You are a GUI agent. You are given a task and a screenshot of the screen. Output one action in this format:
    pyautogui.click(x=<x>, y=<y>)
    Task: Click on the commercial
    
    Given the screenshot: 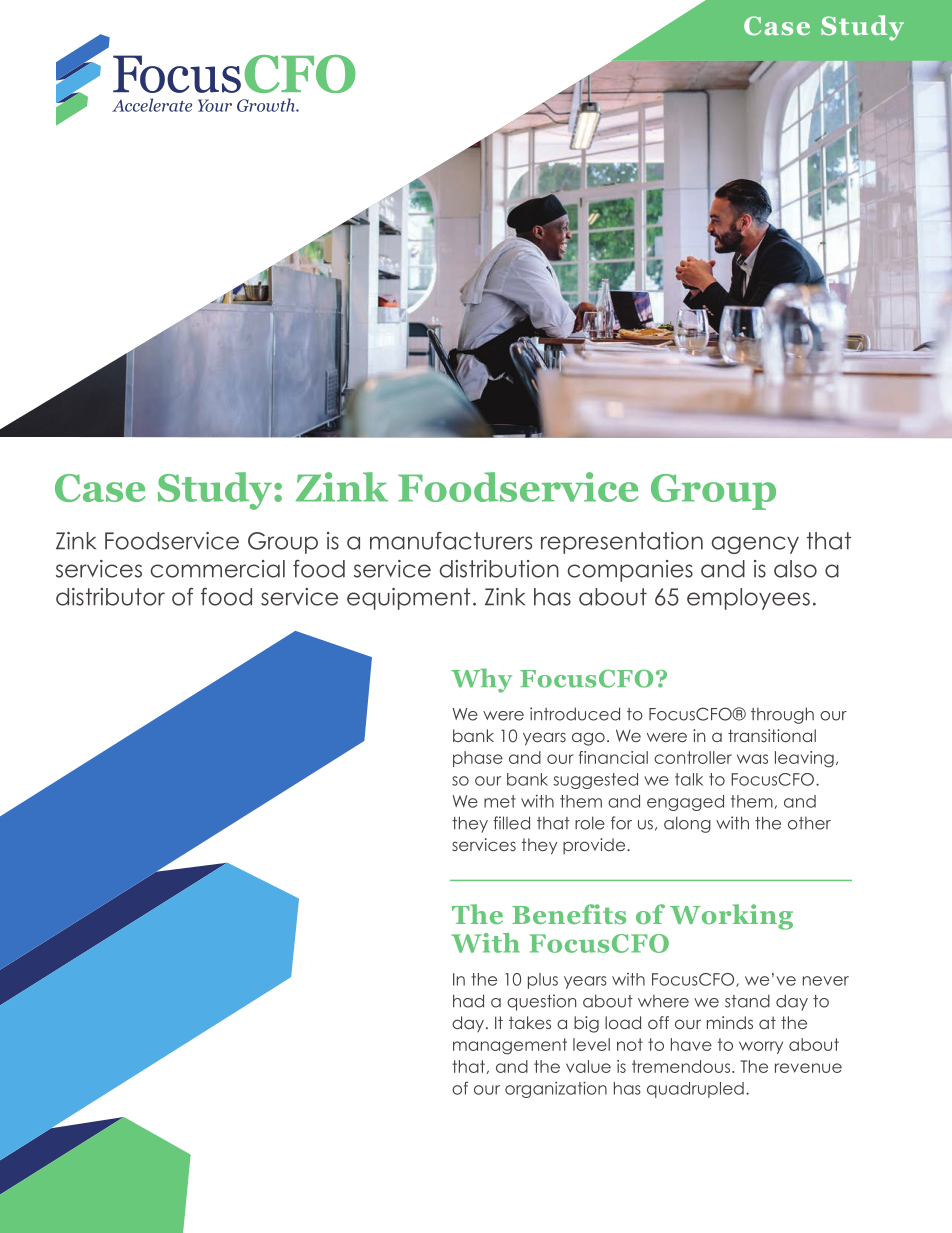 What is the action you would take?
    pyautogui.click(x=217, y=569)
